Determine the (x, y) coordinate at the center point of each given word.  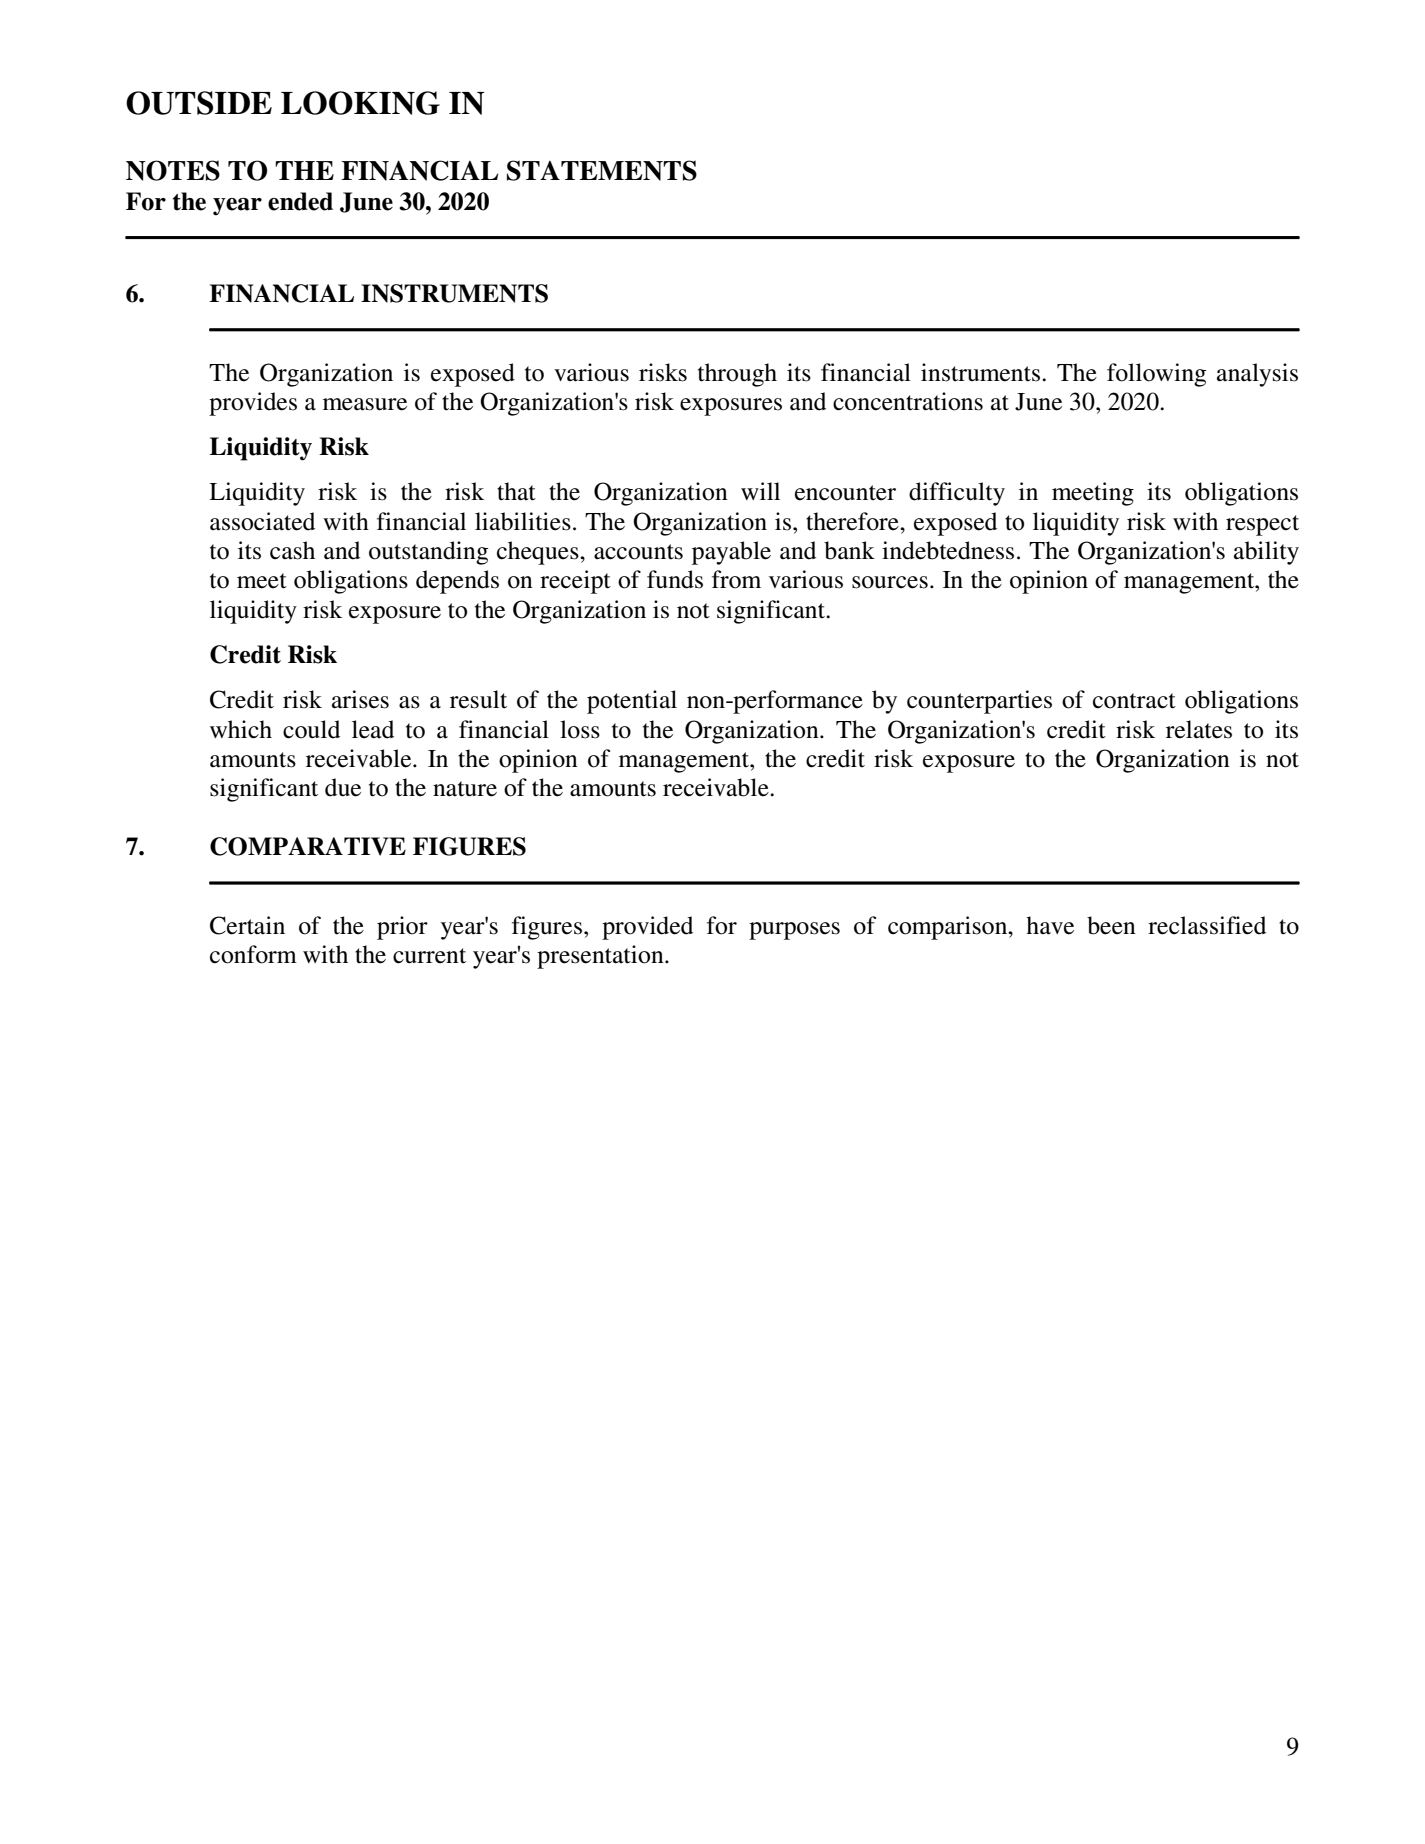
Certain (247, 925)
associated (262, 521)
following (1156, 375)
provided (647, 928)
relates (1199, 729)
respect (1262, 525)
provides (253, 404)
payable (731, 553)
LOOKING (360, 103)
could (311, 729)
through (737, 375)
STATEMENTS (602, 170)
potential (632, 702)
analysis (1257, 375)
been (1111, 925)
